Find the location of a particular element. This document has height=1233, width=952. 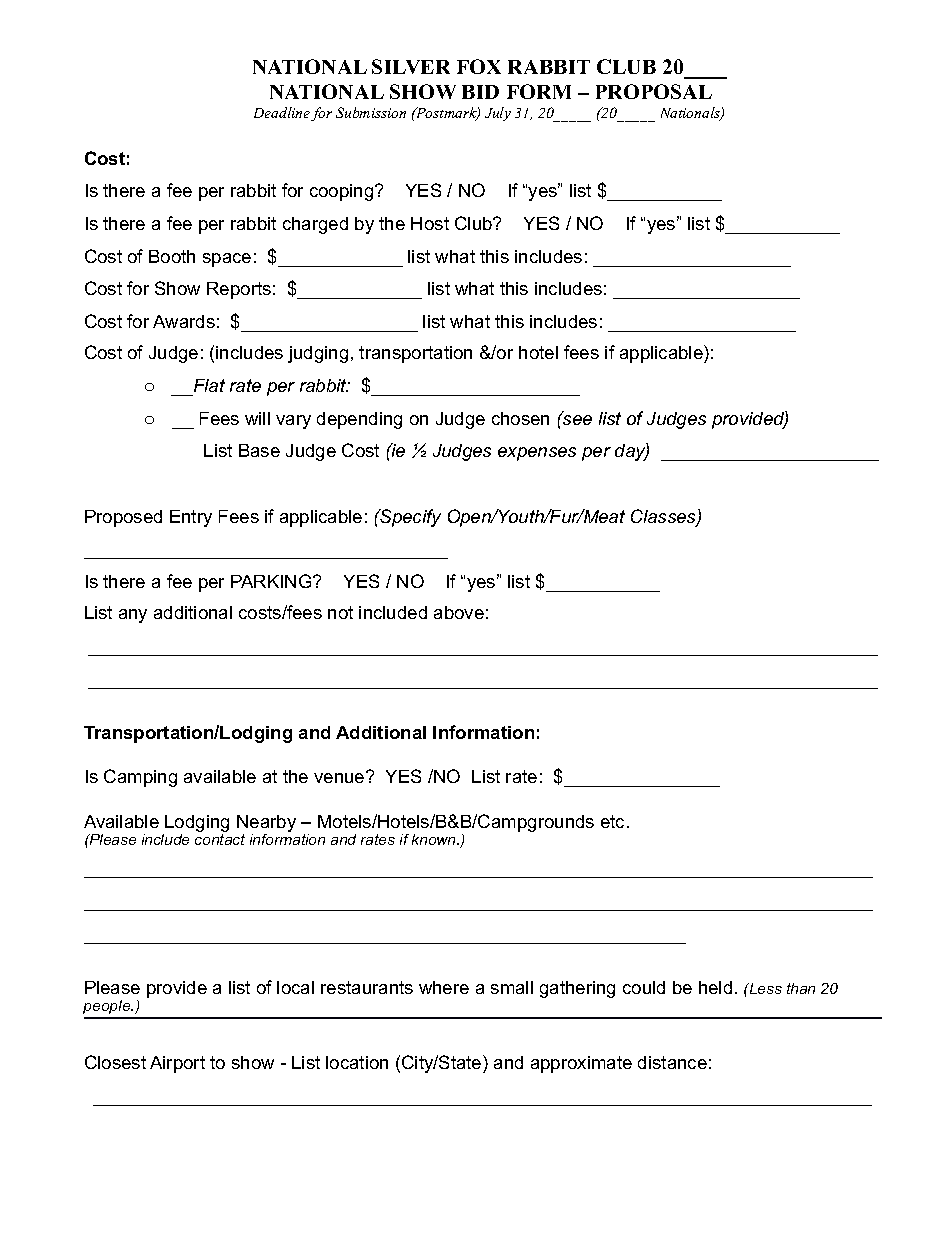

chosen is located at coordinates (520, 418).
